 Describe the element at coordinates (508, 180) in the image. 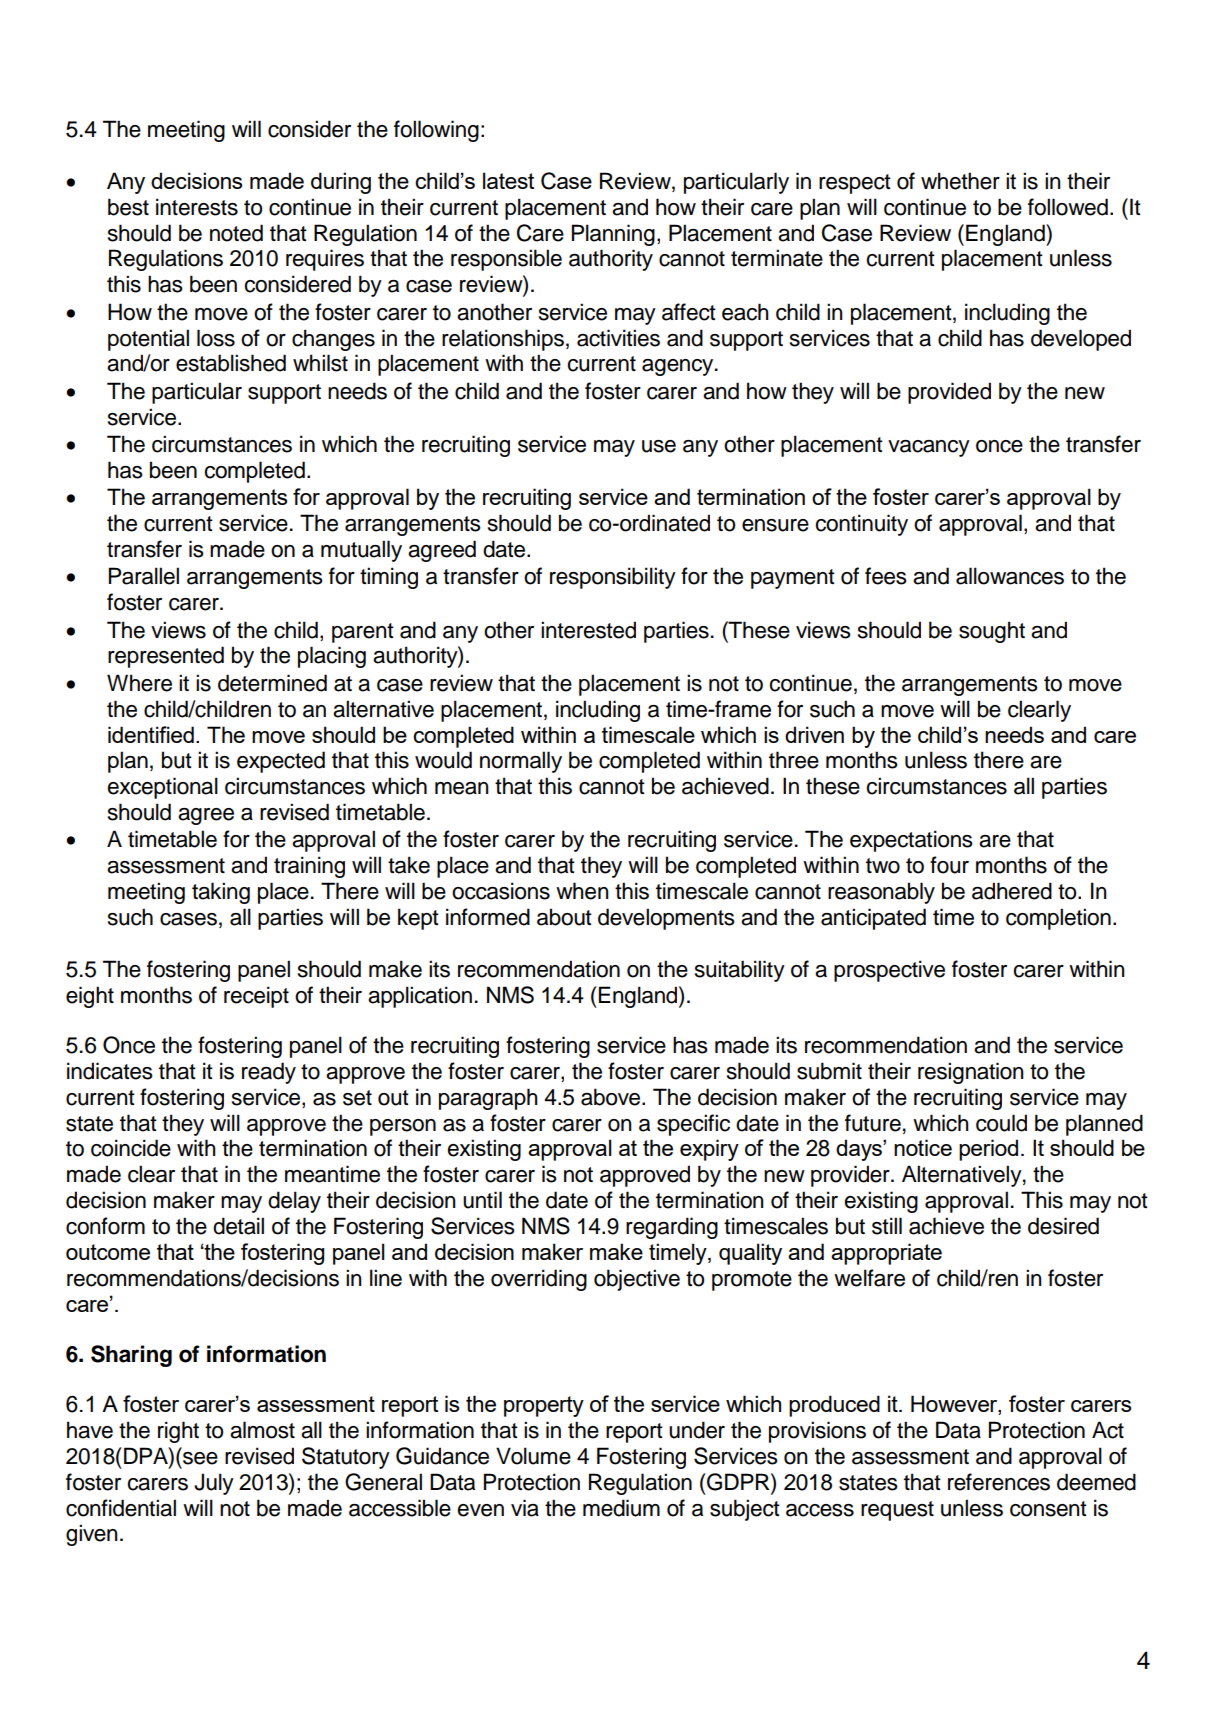

I see `latest` at that location.
